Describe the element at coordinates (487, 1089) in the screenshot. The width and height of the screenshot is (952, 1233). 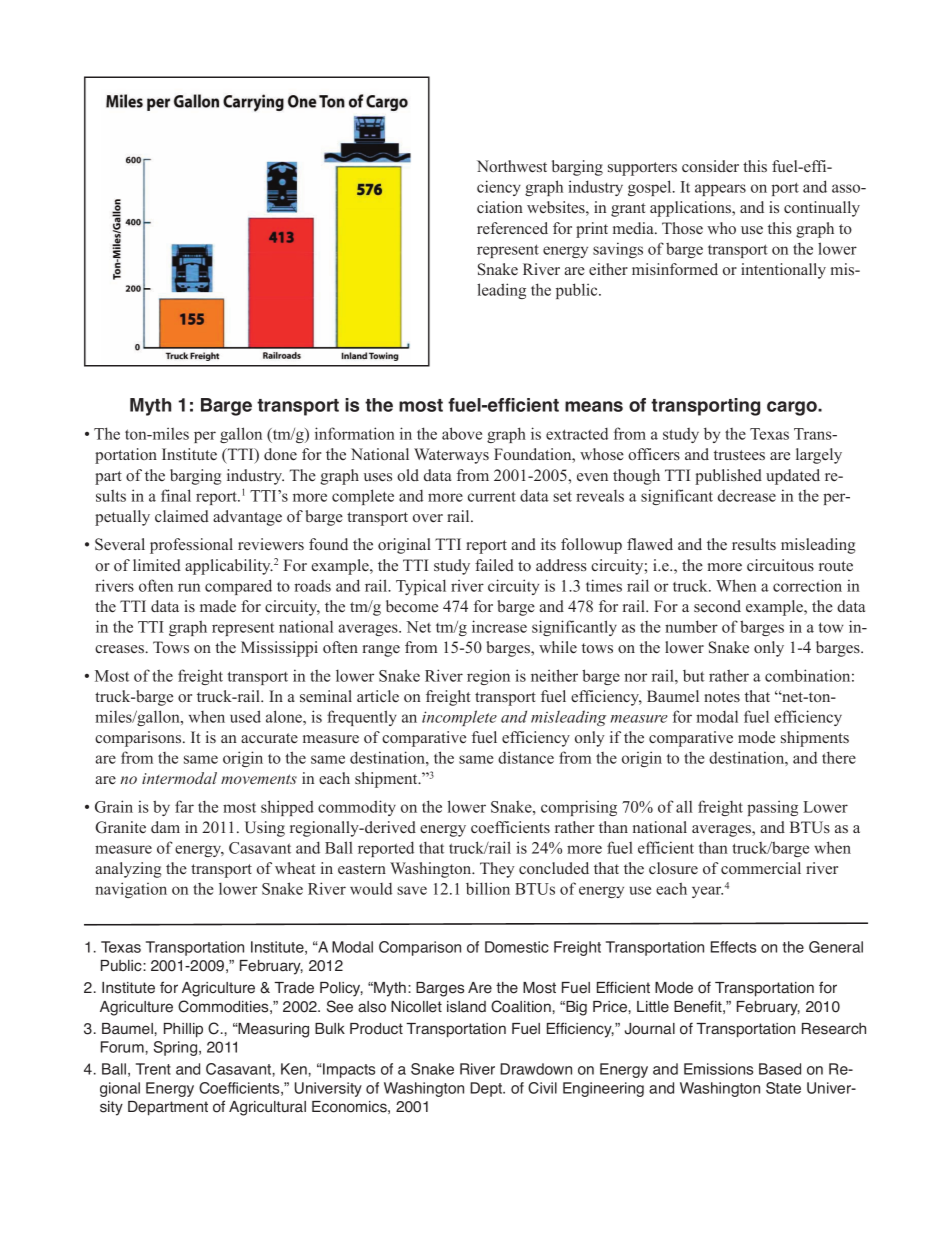
I see `Dept` at that location.
